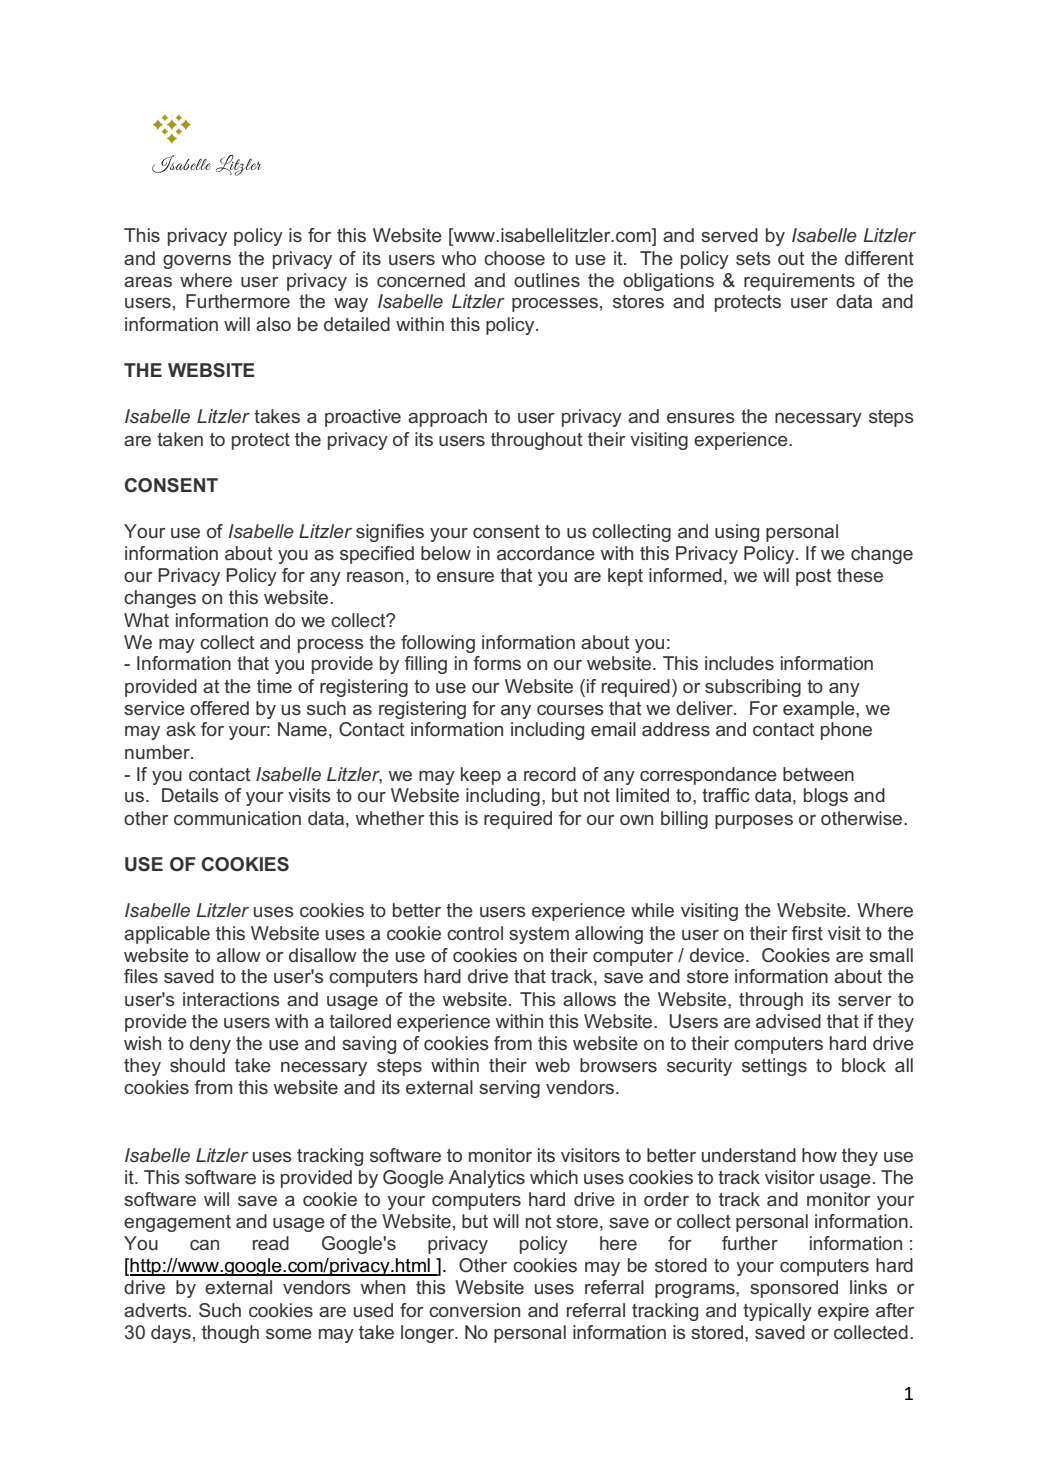  Describe the element at coordinates (197, 262) in the screenshot. I see `governs` at that location.
